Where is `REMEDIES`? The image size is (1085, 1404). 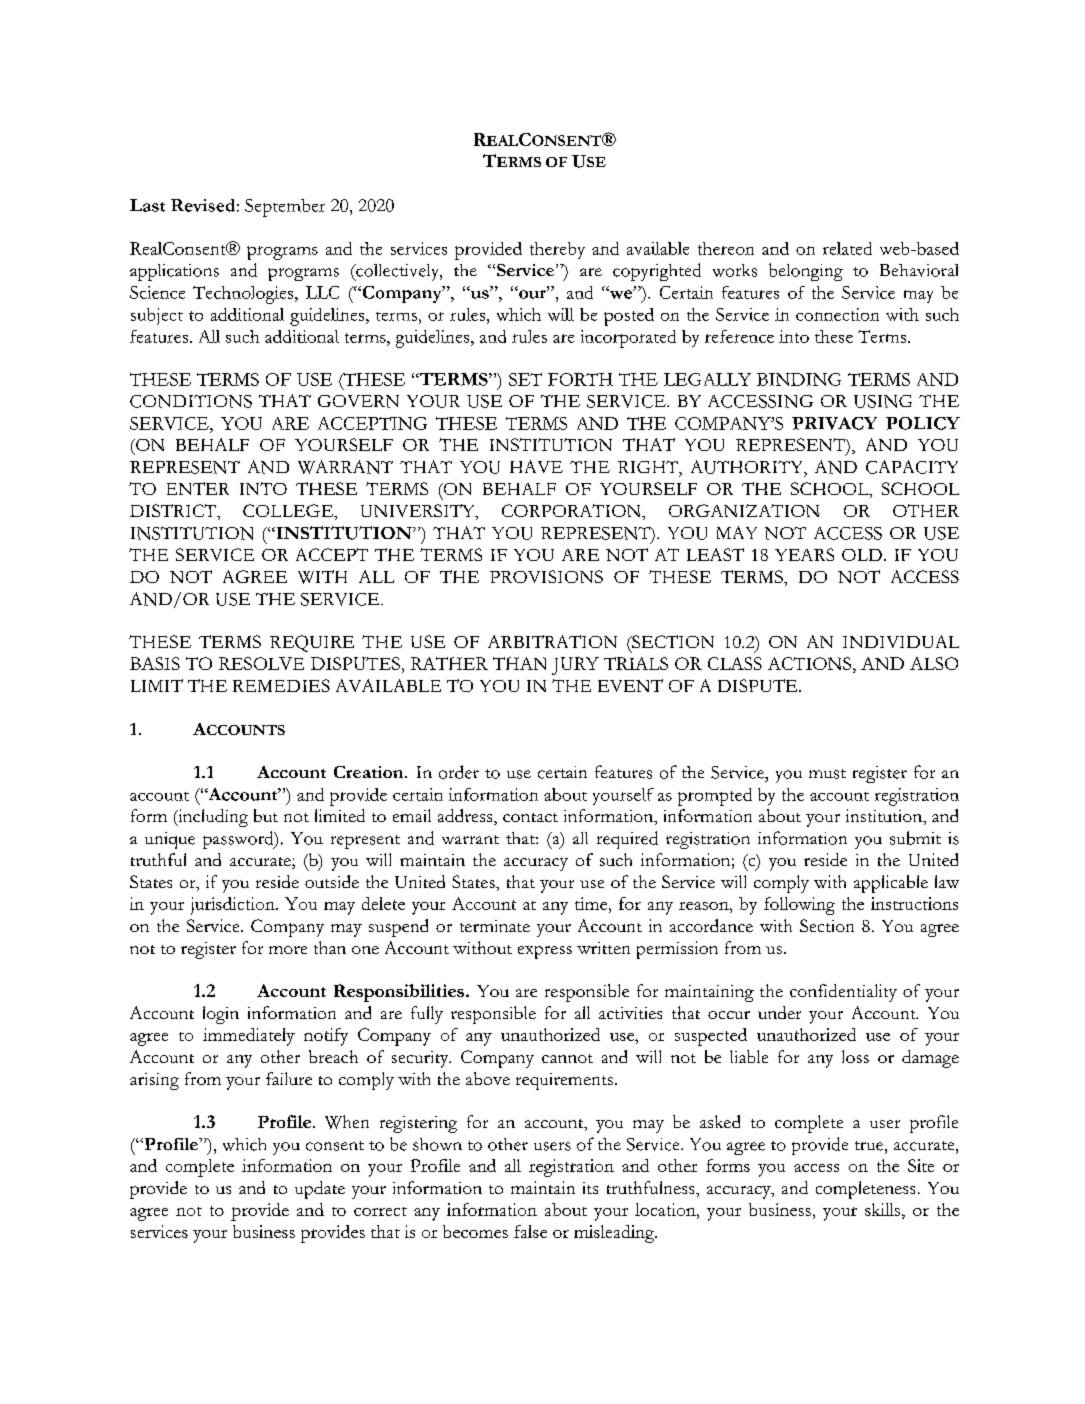 REMEDIES is located at coordinates (281, 685).
